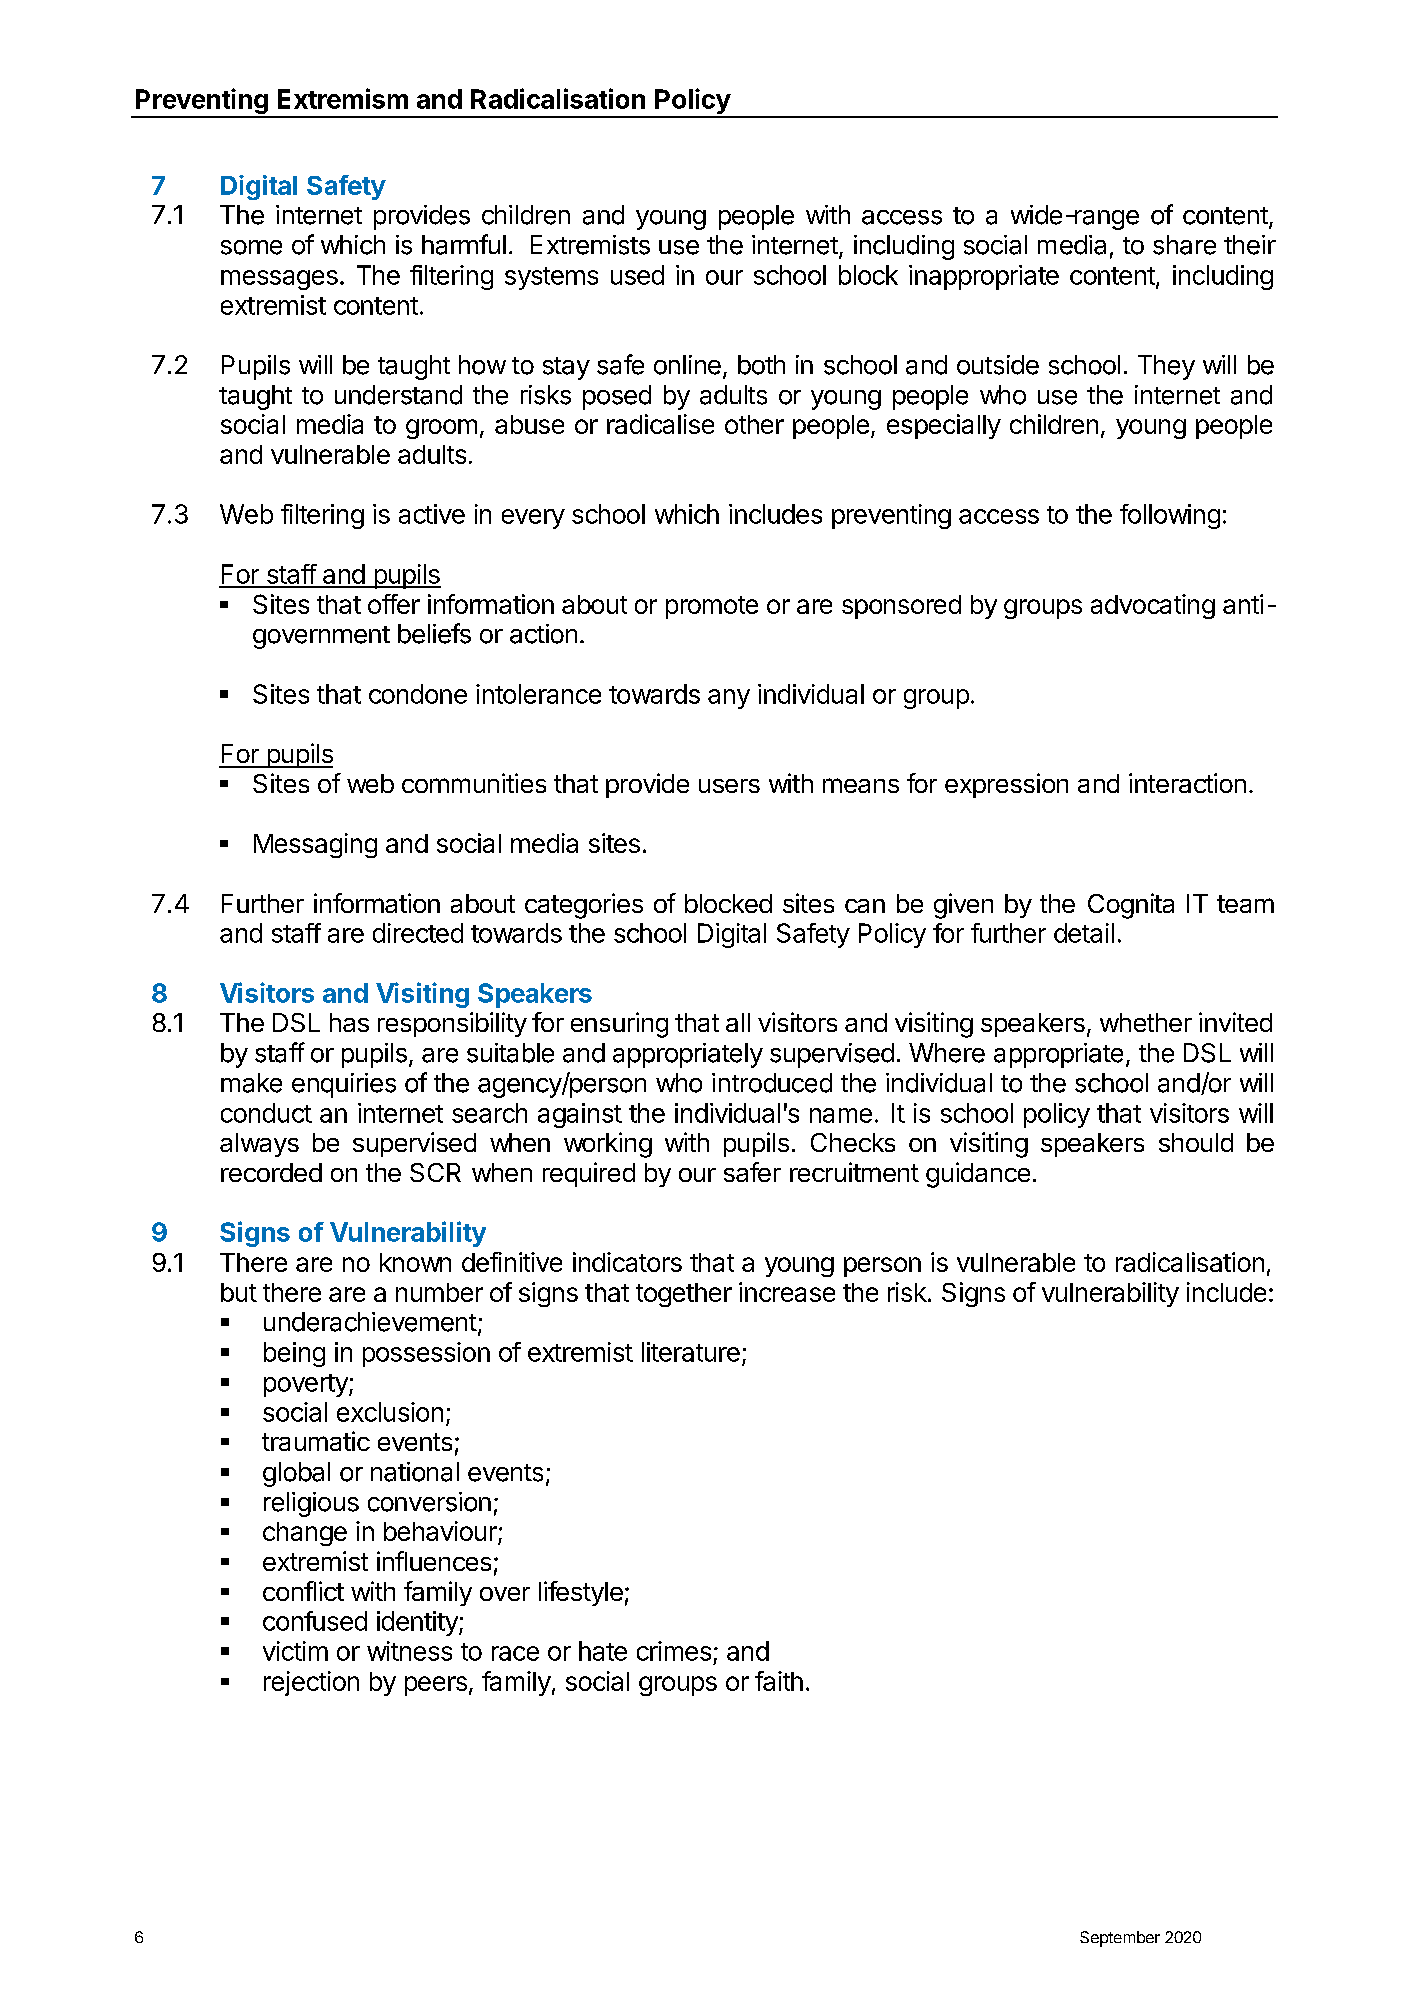  Describe the element at coordinates (772, 1083) in the screenshot. I see `introduced` at that location.
